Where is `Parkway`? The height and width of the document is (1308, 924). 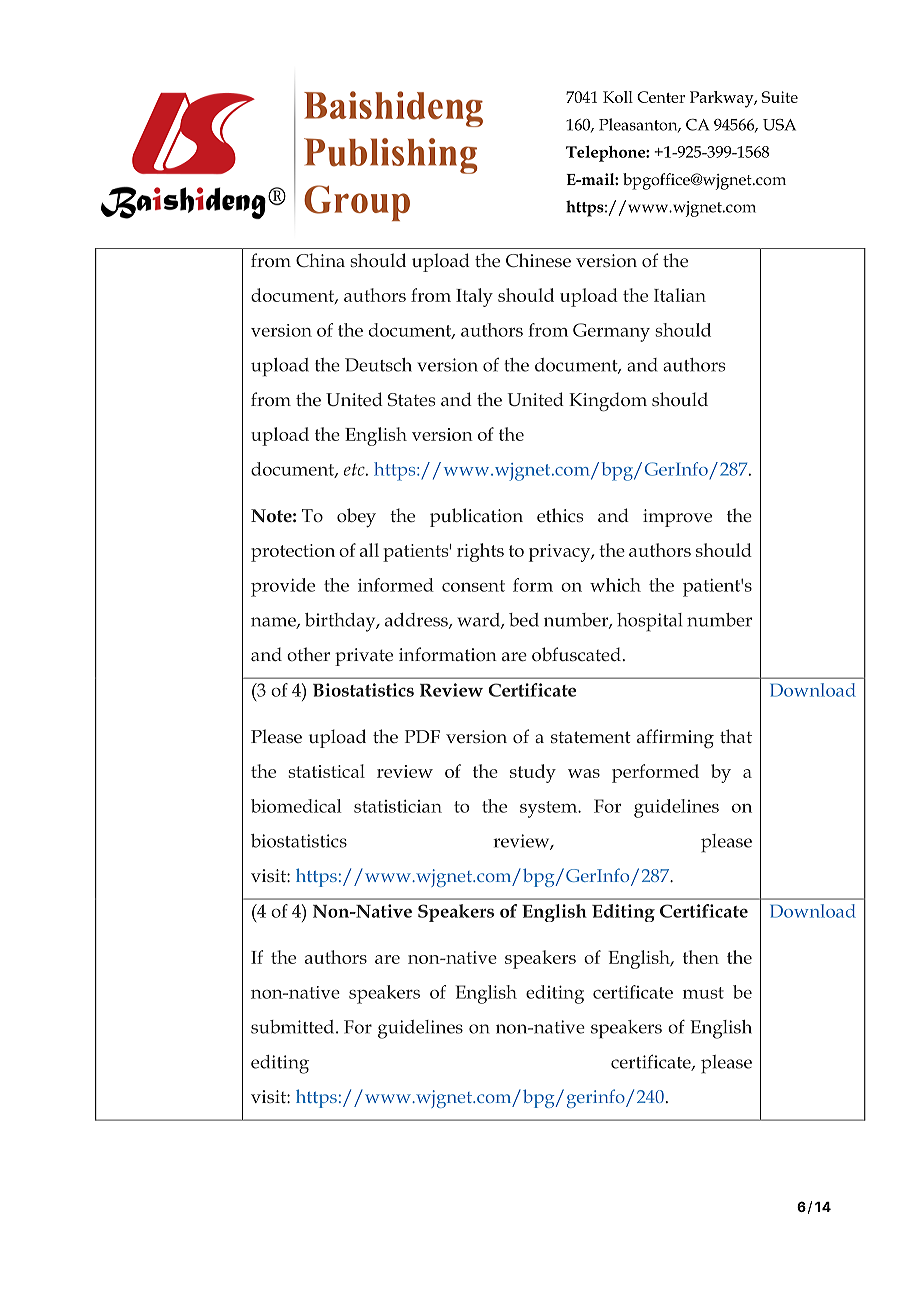
Parkway is located at coordinates (723, 99).
